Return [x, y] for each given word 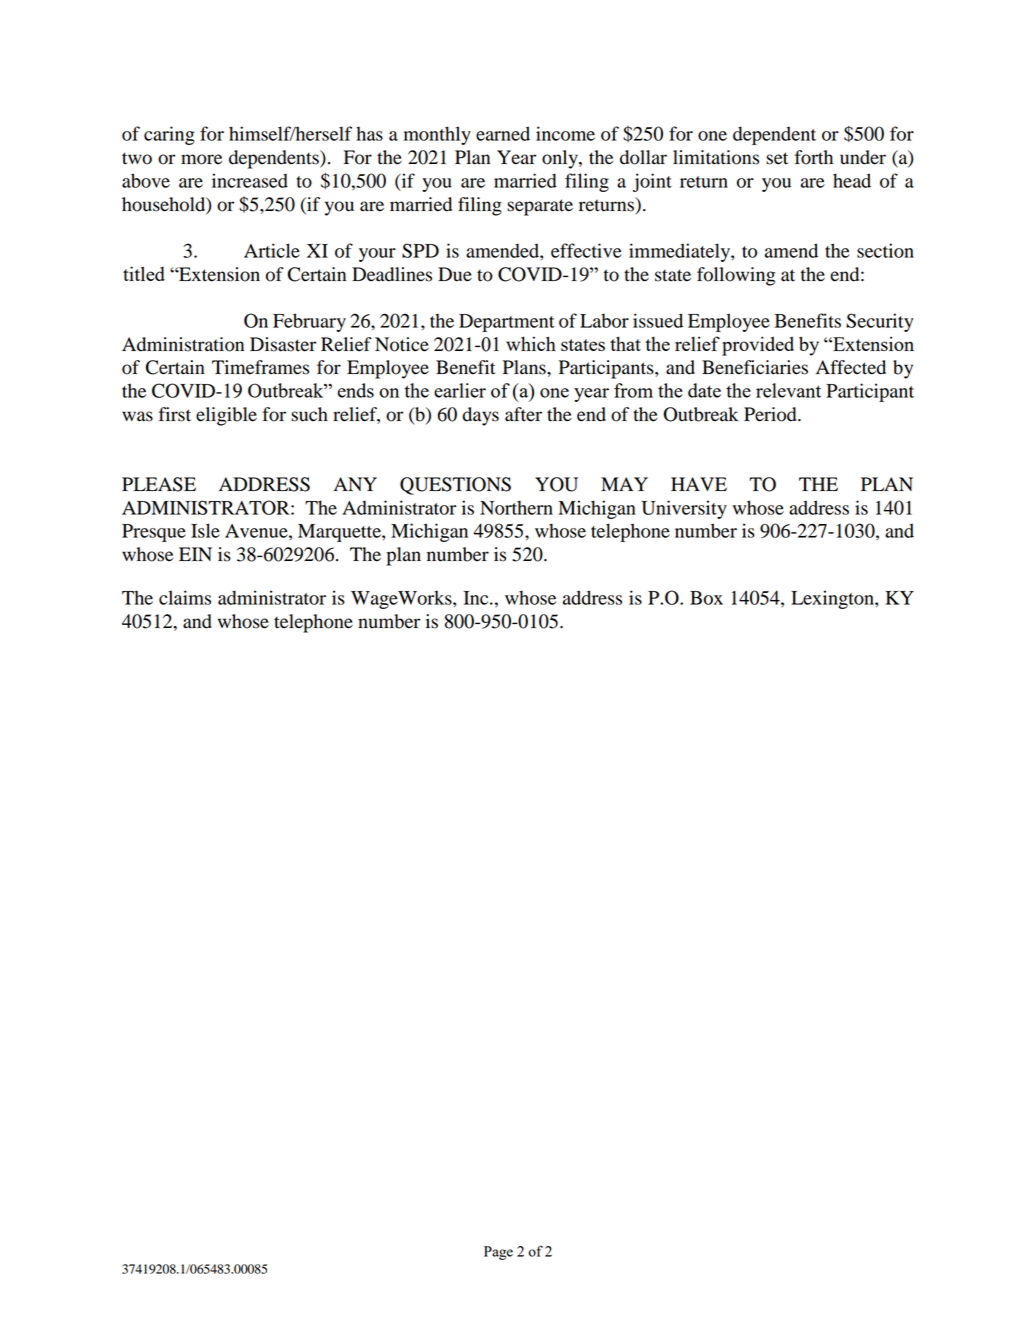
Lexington [833, 599]
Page [498, 1253]
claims [185, 597]
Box [706, 598]
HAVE [699, 484]
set [777, 158]
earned [503, 133]
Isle [205, 530]
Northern [516, 507]
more [201, 159]
